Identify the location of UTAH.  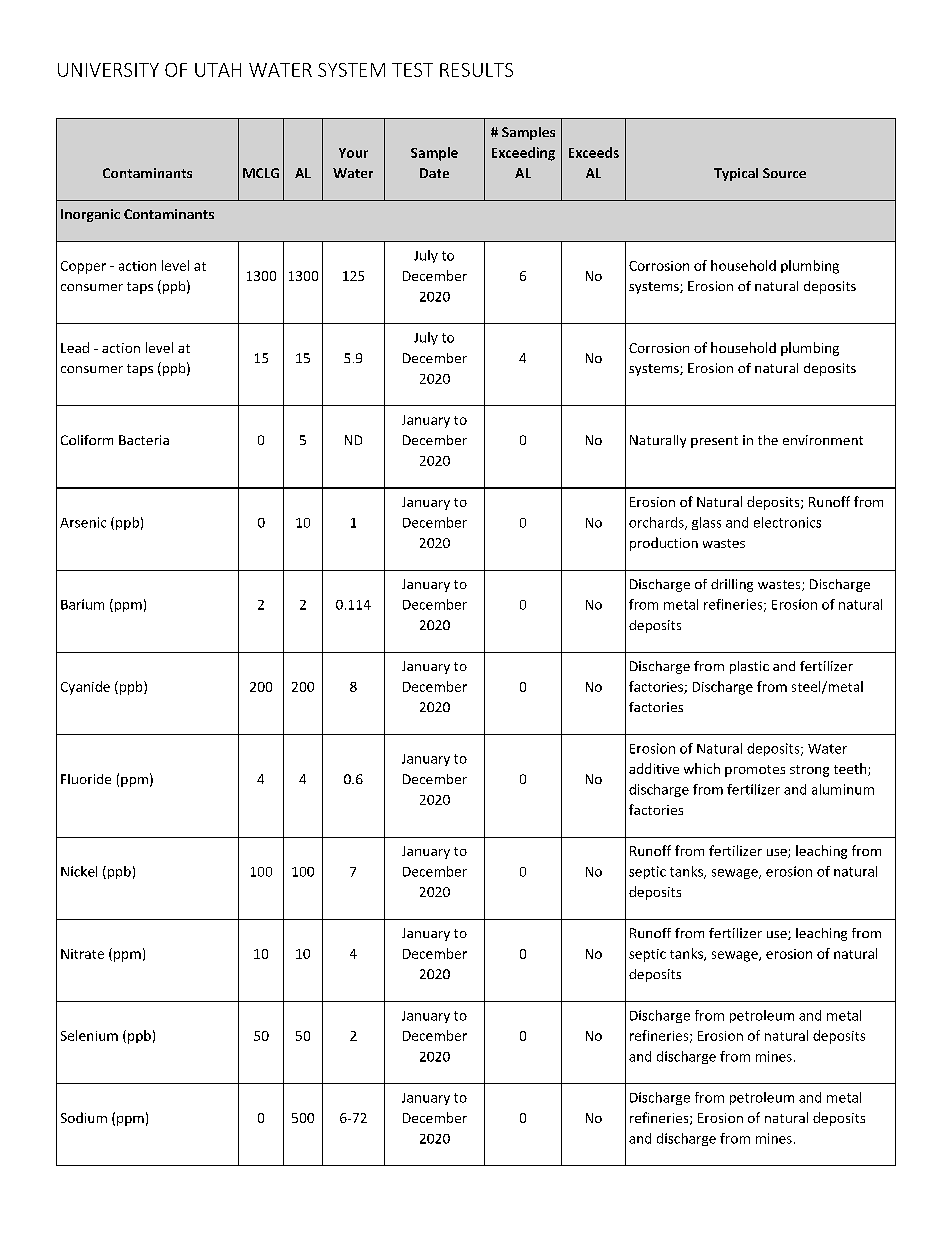
(218, 70).
